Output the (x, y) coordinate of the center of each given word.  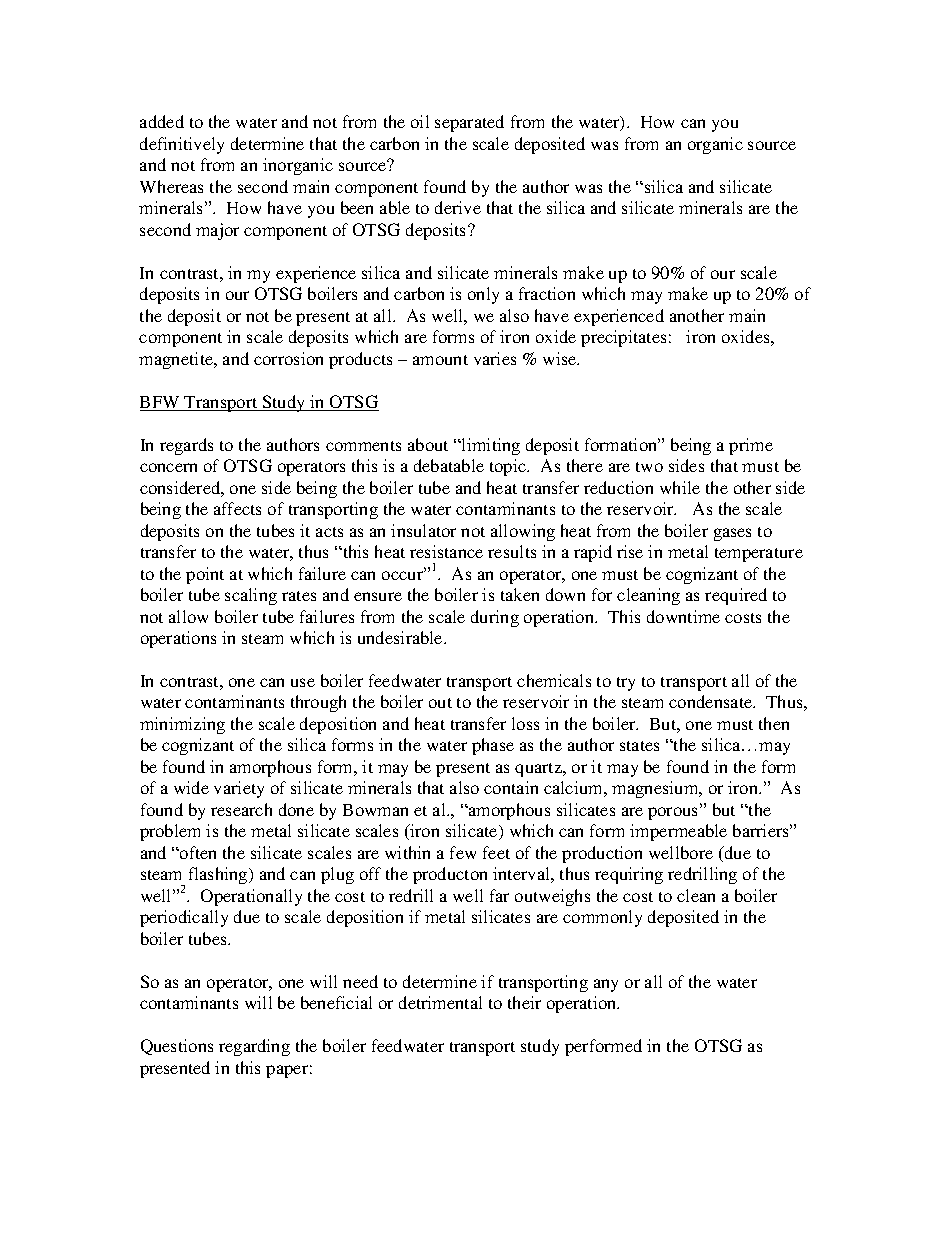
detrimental (440, 1002)
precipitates (623, 338)
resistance (446, 551)
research (241, 809)
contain (511, 787)
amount (440, 360)
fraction (547, 293)
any (606, 985)
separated (469, 123)
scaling (251, 596)
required (736, 596)
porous (674, 813)
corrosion (288, 358)
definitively (182, 145)
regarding (254, 1047)
